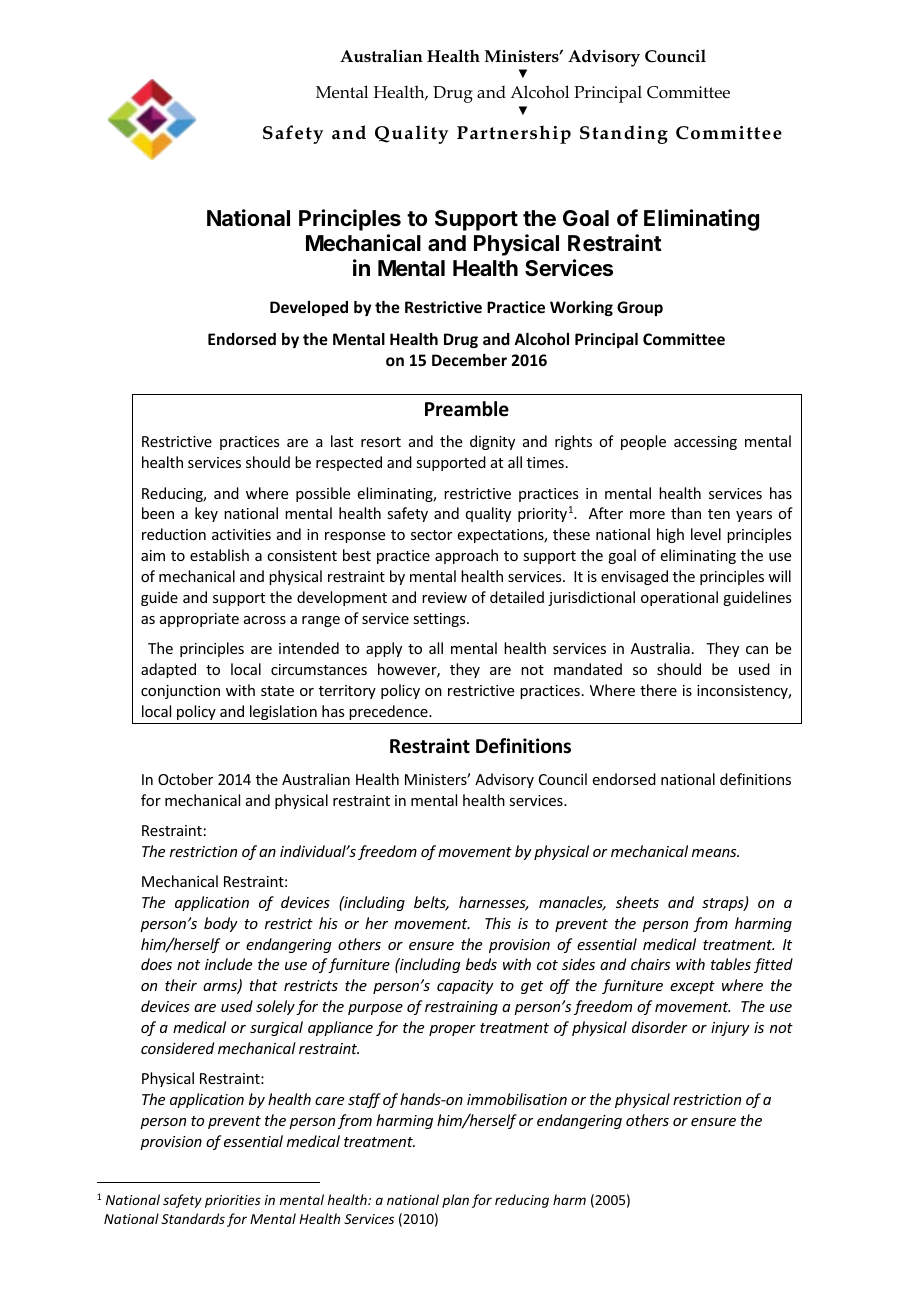 This image has width=924, height=1308. Describe the element at coordinates (624, 134) in the image. I see `Standing` at that location.
